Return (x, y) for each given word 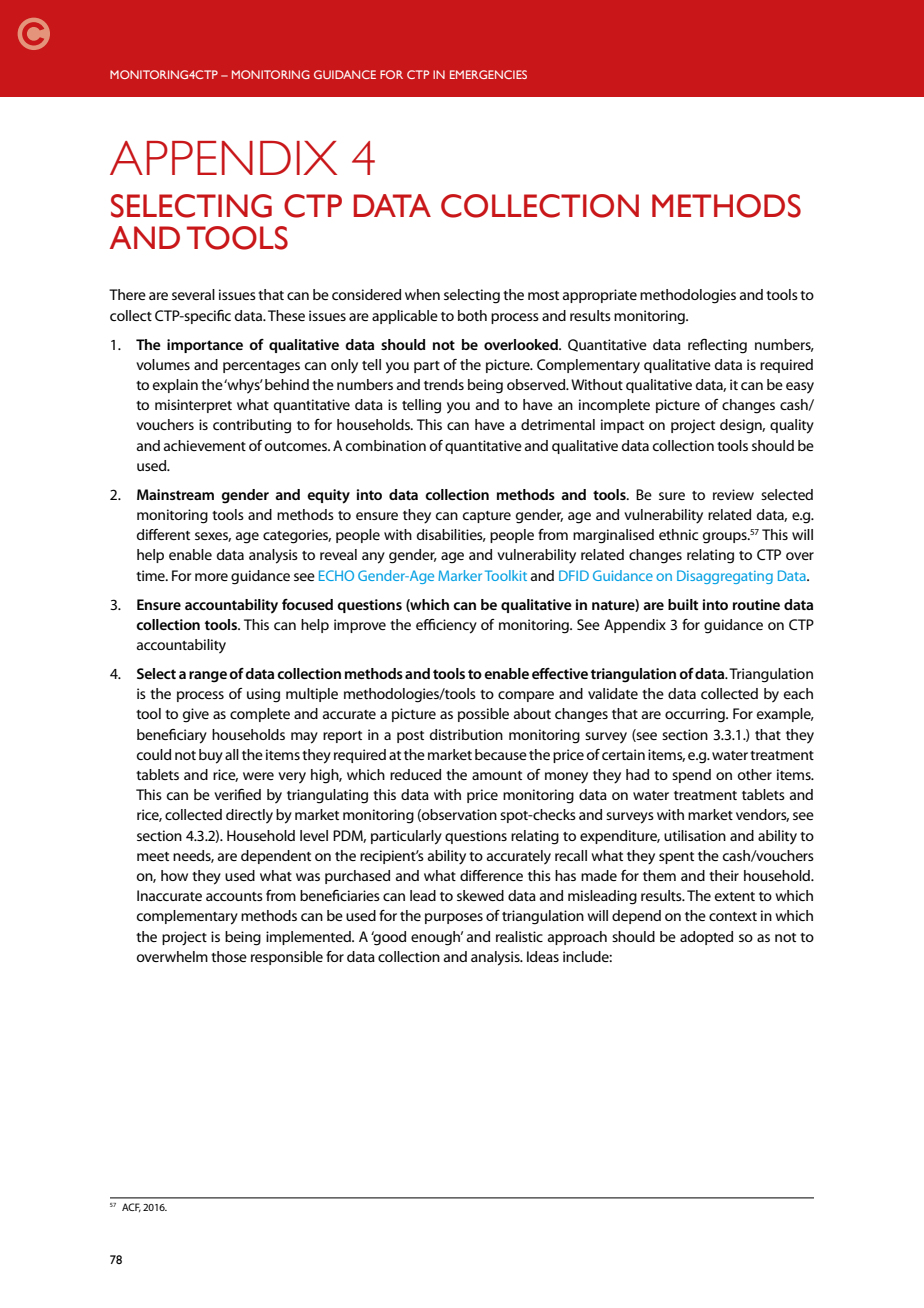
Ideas (543, 956)
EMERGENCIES (488, 74)
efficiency (446, 626)
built (683, 604)
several (193, 294)
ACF (131, 1207)
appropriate (600, 296)
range (208, 677)
